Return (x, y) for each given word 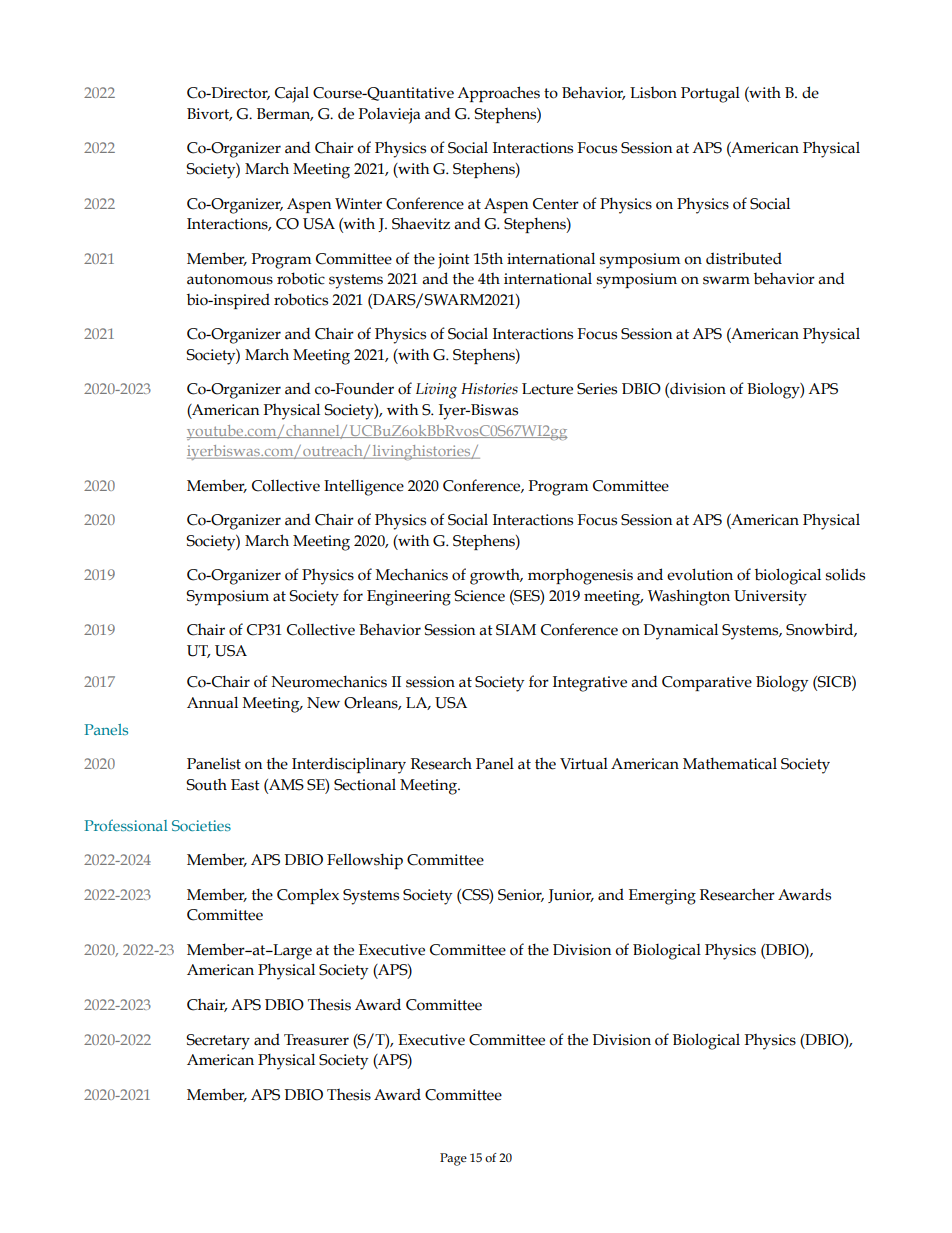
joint (454, 261)
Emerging (662, 897)
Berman (285, 114)
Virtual (584, 764)
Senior (521, 895)
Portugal (710, 95)
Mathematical (730, 763)
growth (496, 576)
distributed (744, 258)
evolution (700, 574)
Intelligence (364, 487)
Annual (212, 702)
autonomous (230, 279)
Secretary (218, 1042)
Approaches (498, 94)
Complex (308, 896)
